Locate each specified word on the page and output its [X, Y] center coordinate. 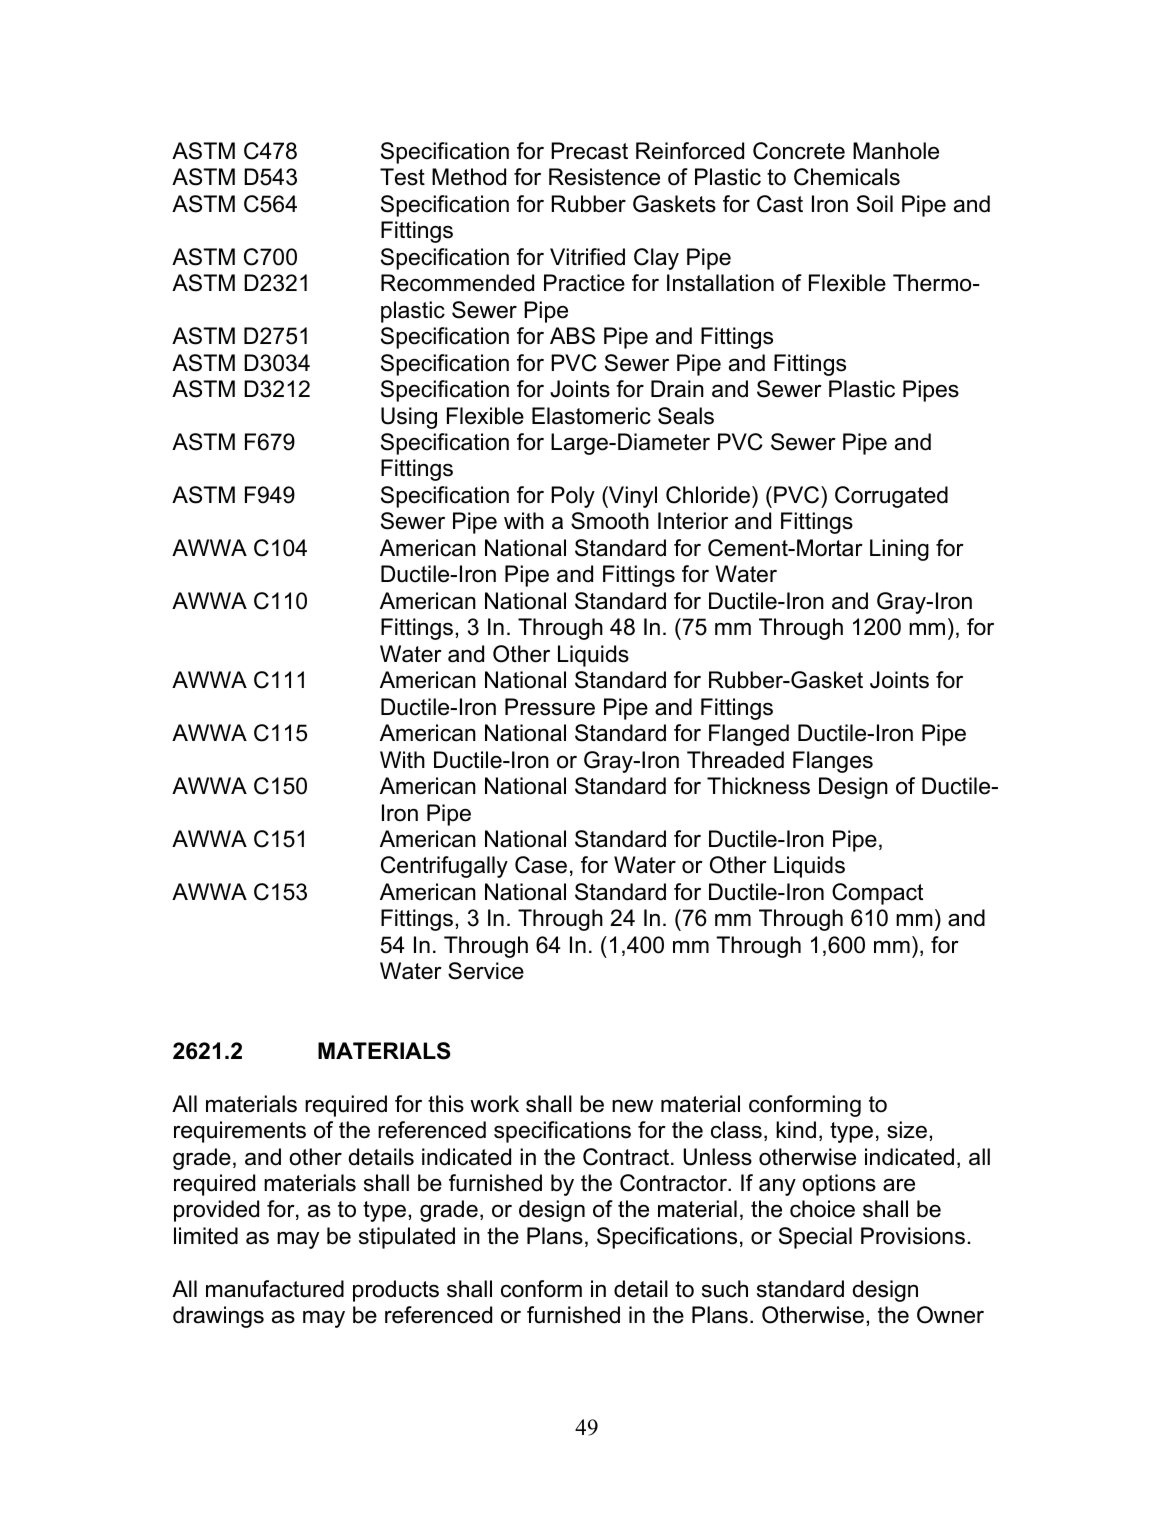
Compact [877, 894]
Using [409, 418]
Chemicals [847, 177]
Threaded [735, 760]
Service [486, 971]
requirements [240, 1132]
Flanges [833, 762]
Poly [573, 497]
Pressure [550, 707]
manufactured [275, 1289]
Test [402, 177]
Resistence [604, 177]
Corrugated [891, 497]
